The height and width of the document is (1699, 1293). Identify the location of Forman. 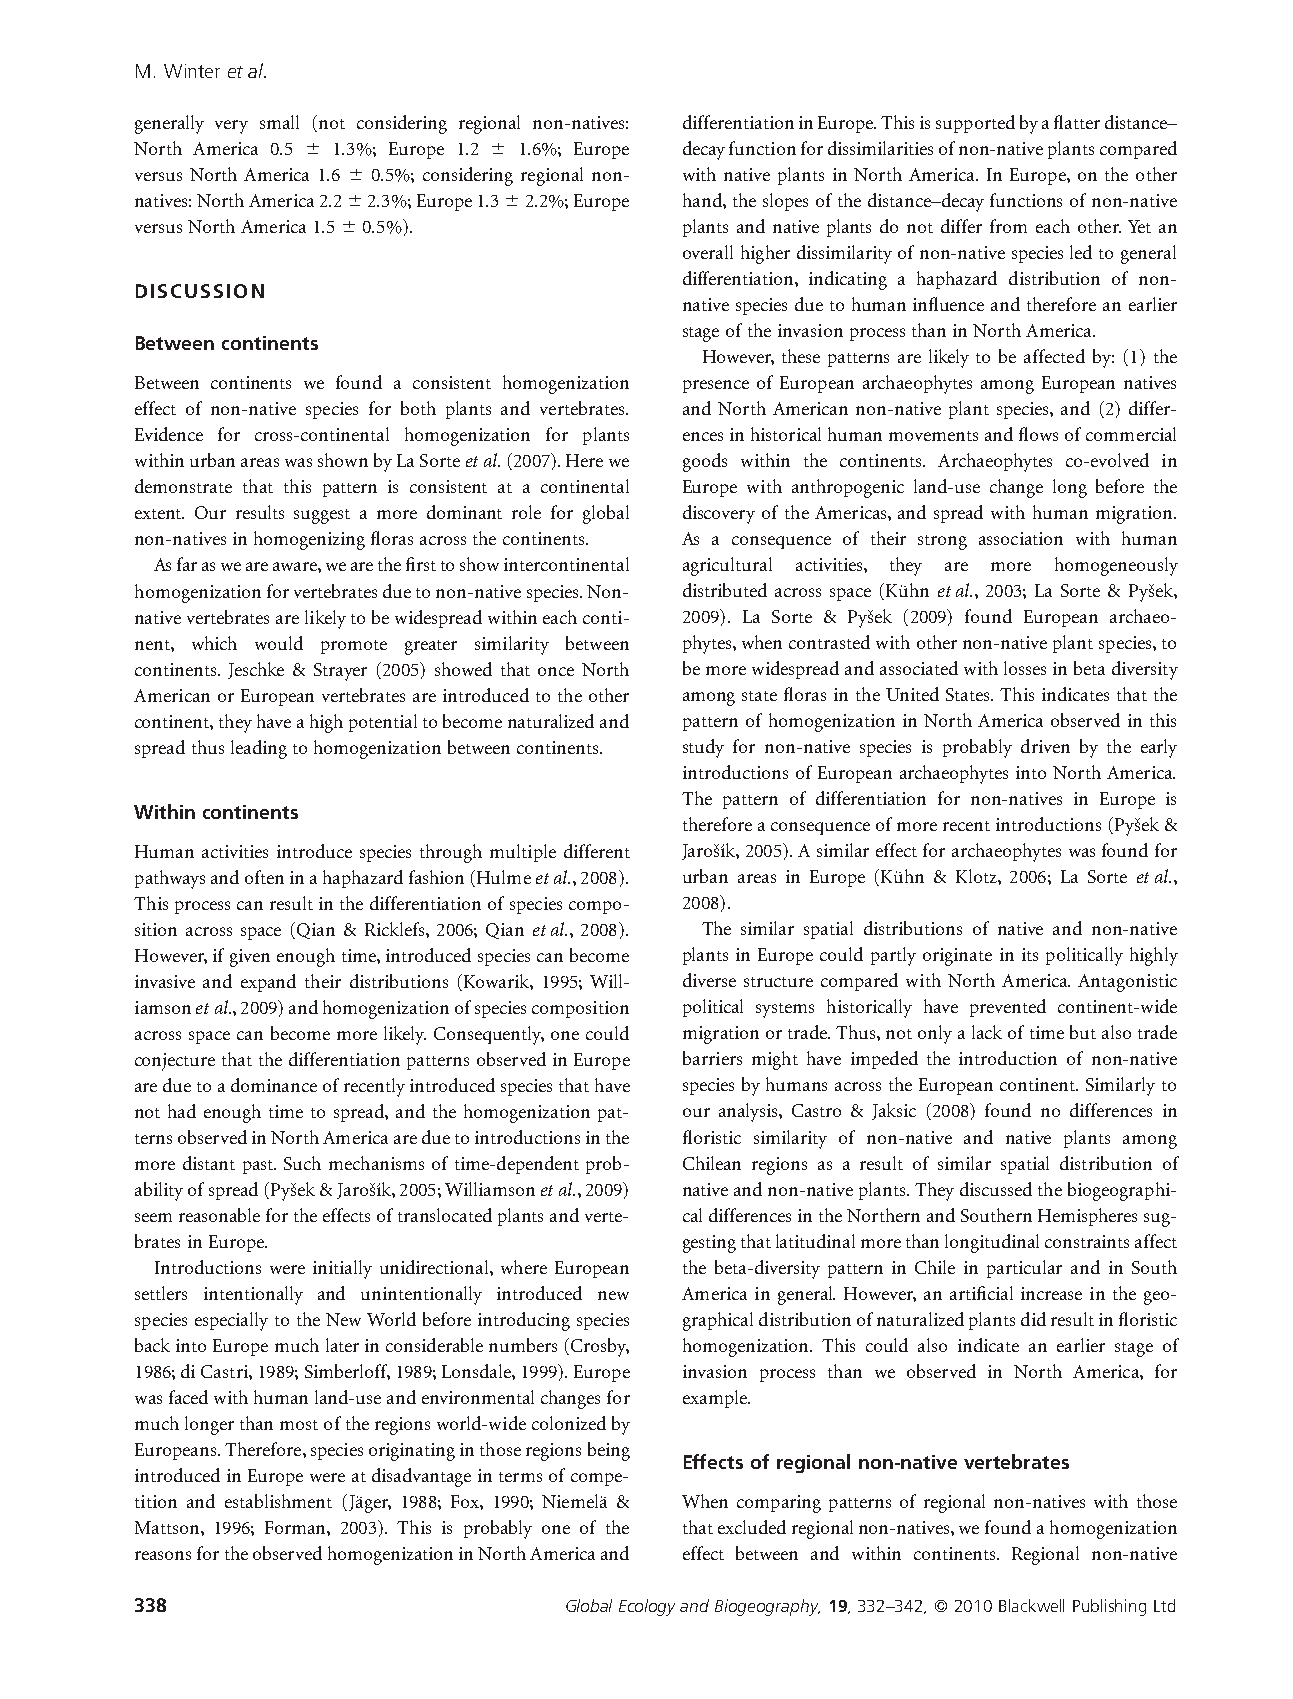
(296, 1527).
